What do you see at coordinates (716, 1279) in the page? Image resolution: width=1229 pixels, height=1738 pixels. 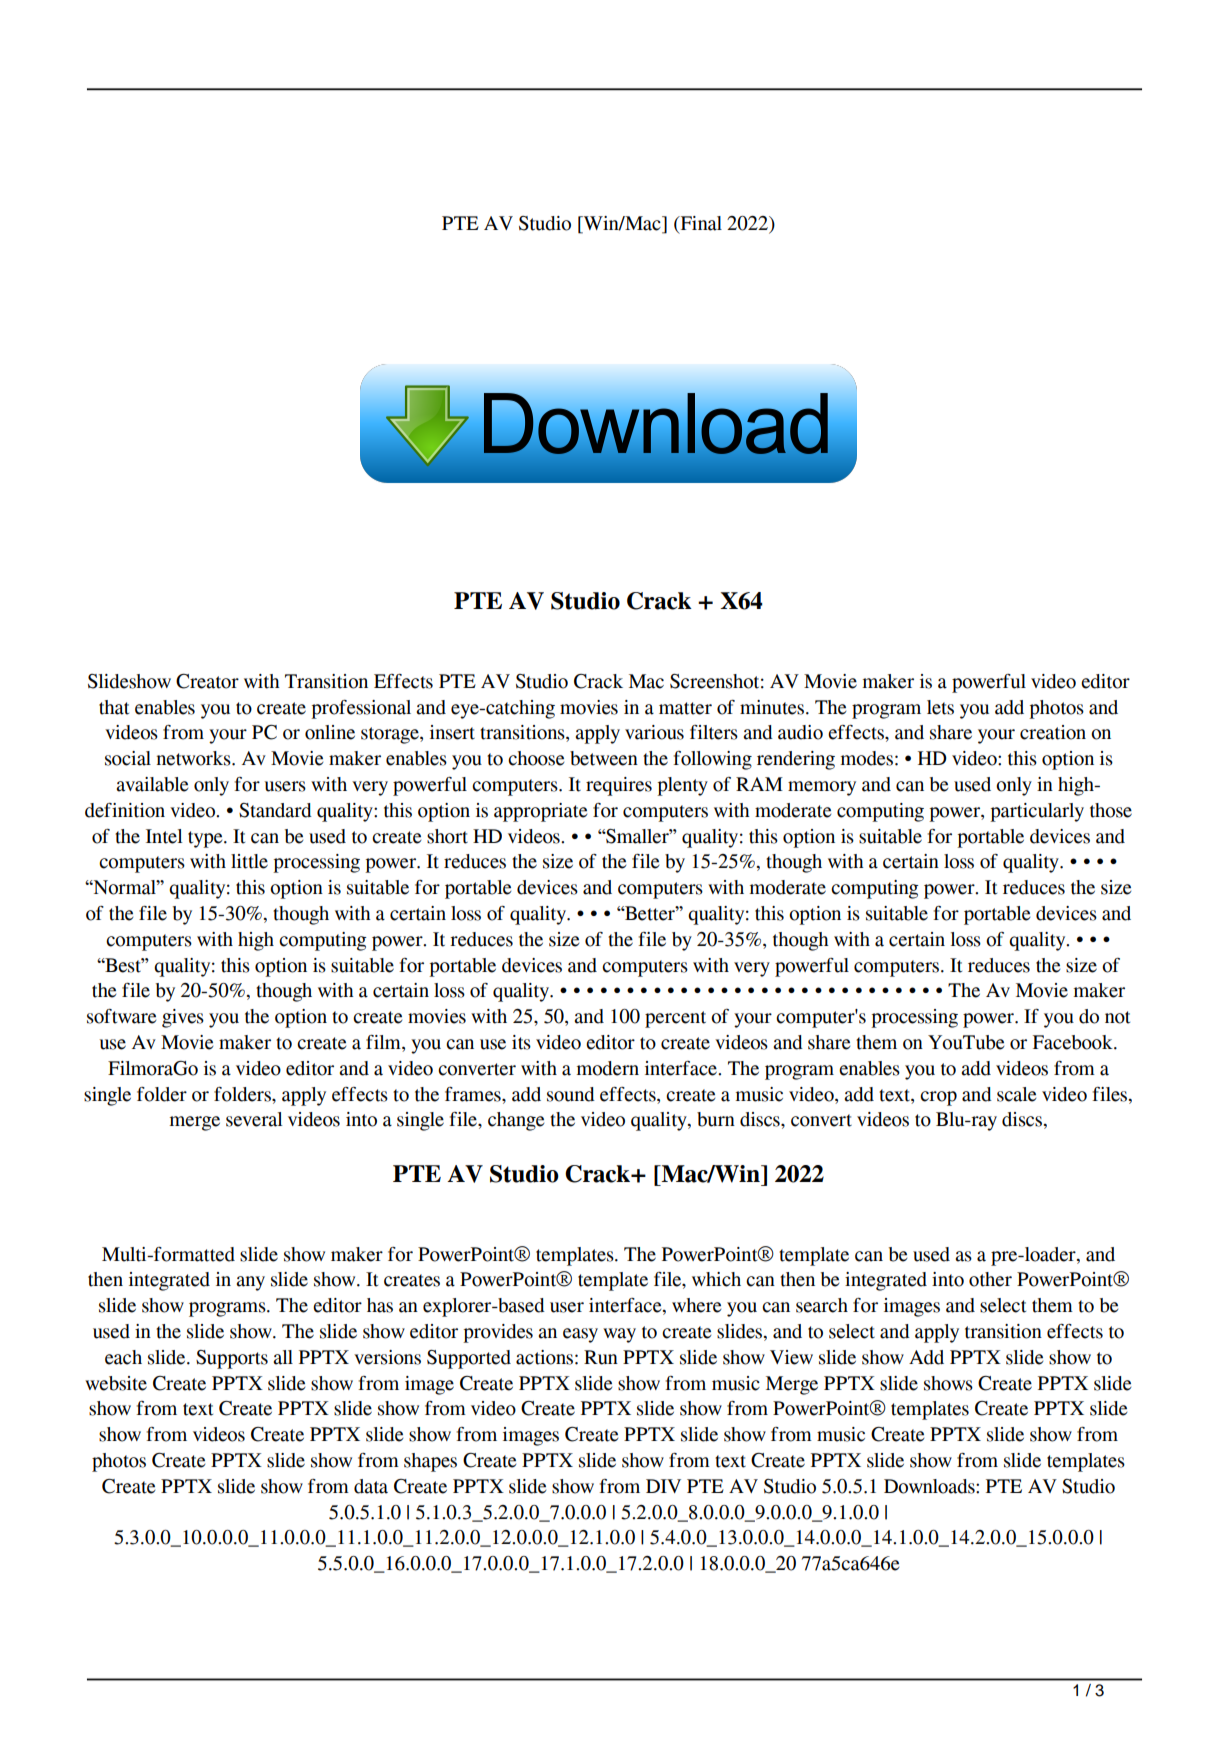 I see `which` at bounding box center [716, 1279].
